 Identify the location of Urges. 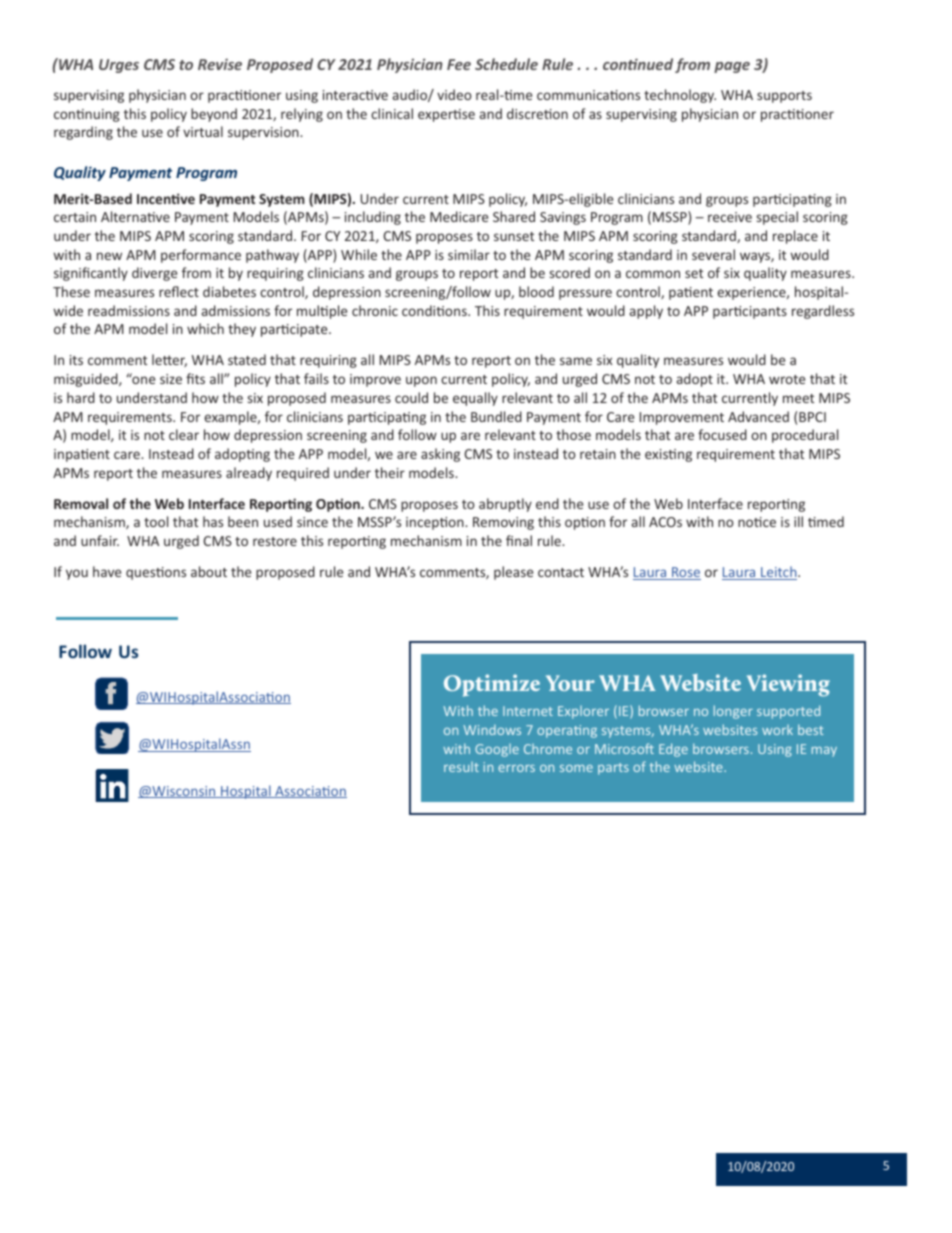
(119, 66).
